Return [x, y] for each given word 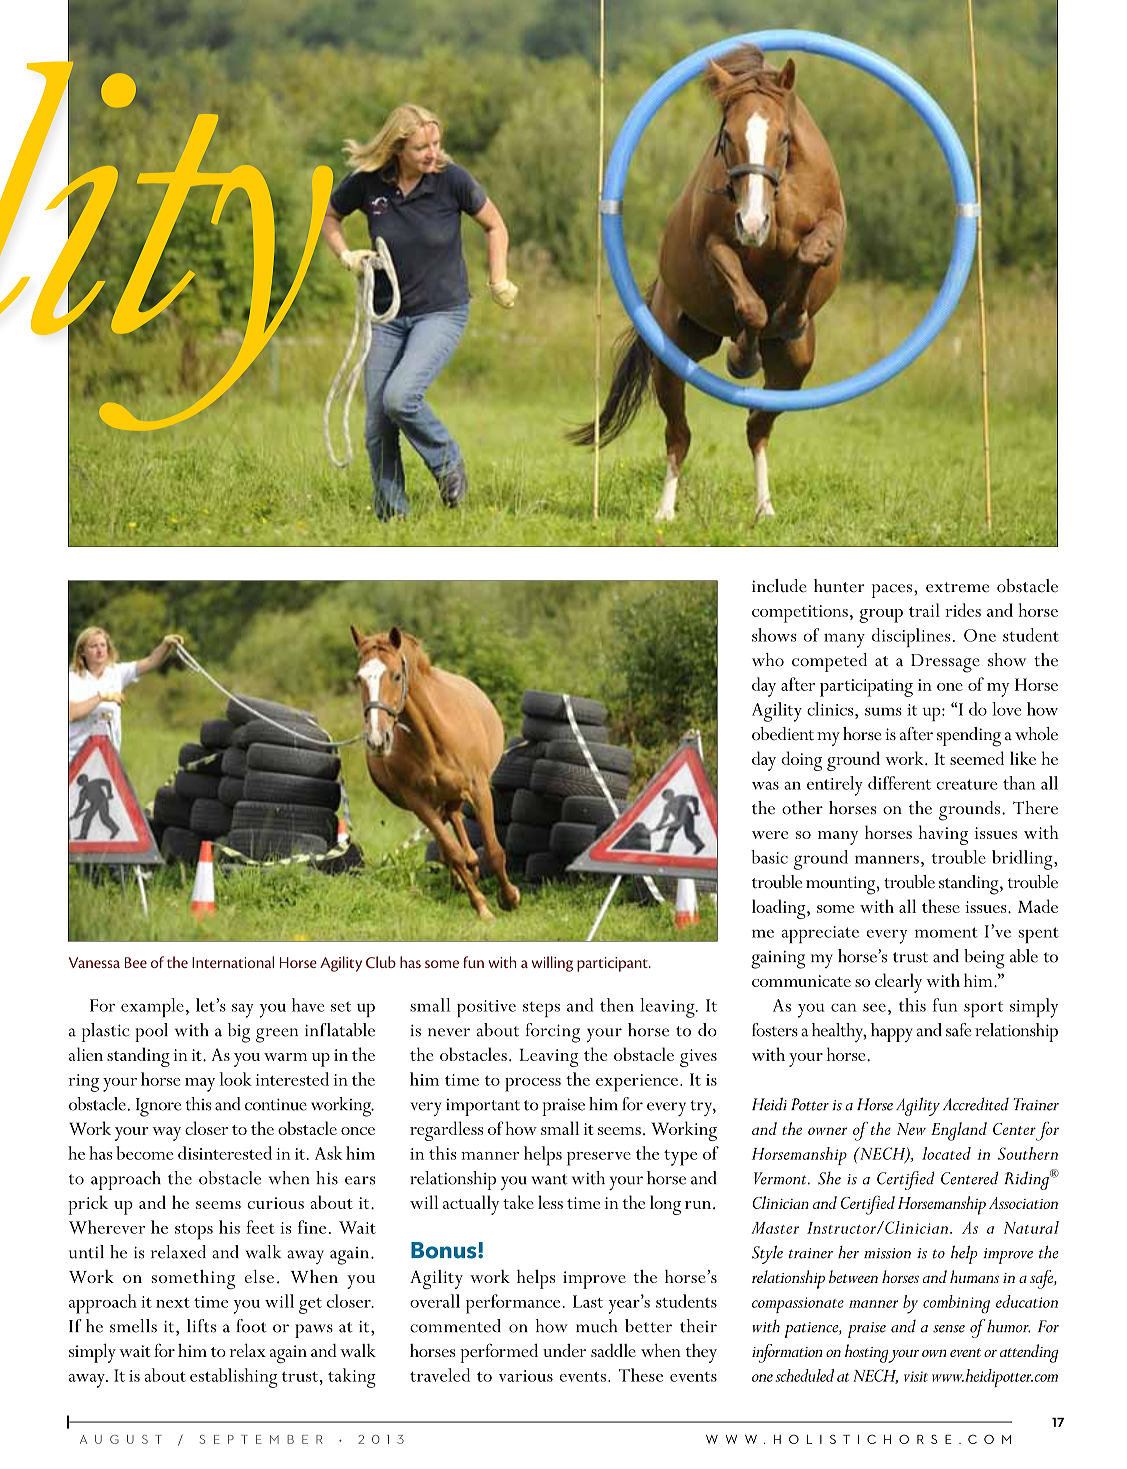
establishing [234, 1378]
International [233, 962]
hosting [867, 1353]
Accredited [976, 1104]
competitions [800, 614]
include [779, 586]
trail [924, 610]
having [943, 835]
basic [769, 857]
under [564, 1350]
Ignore [158, 1107]
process [533, 1085]
